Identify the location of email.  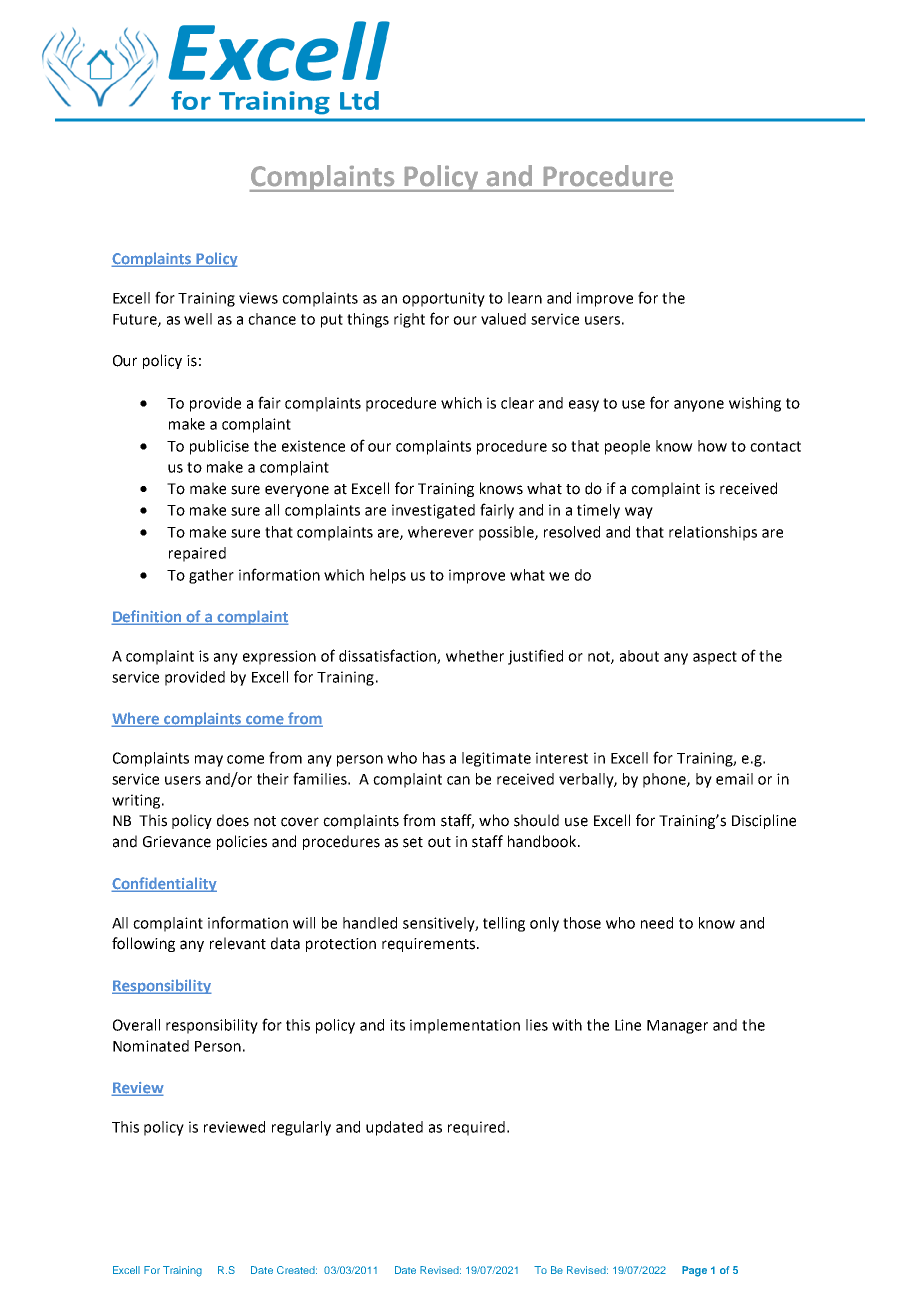
(734, 779).
